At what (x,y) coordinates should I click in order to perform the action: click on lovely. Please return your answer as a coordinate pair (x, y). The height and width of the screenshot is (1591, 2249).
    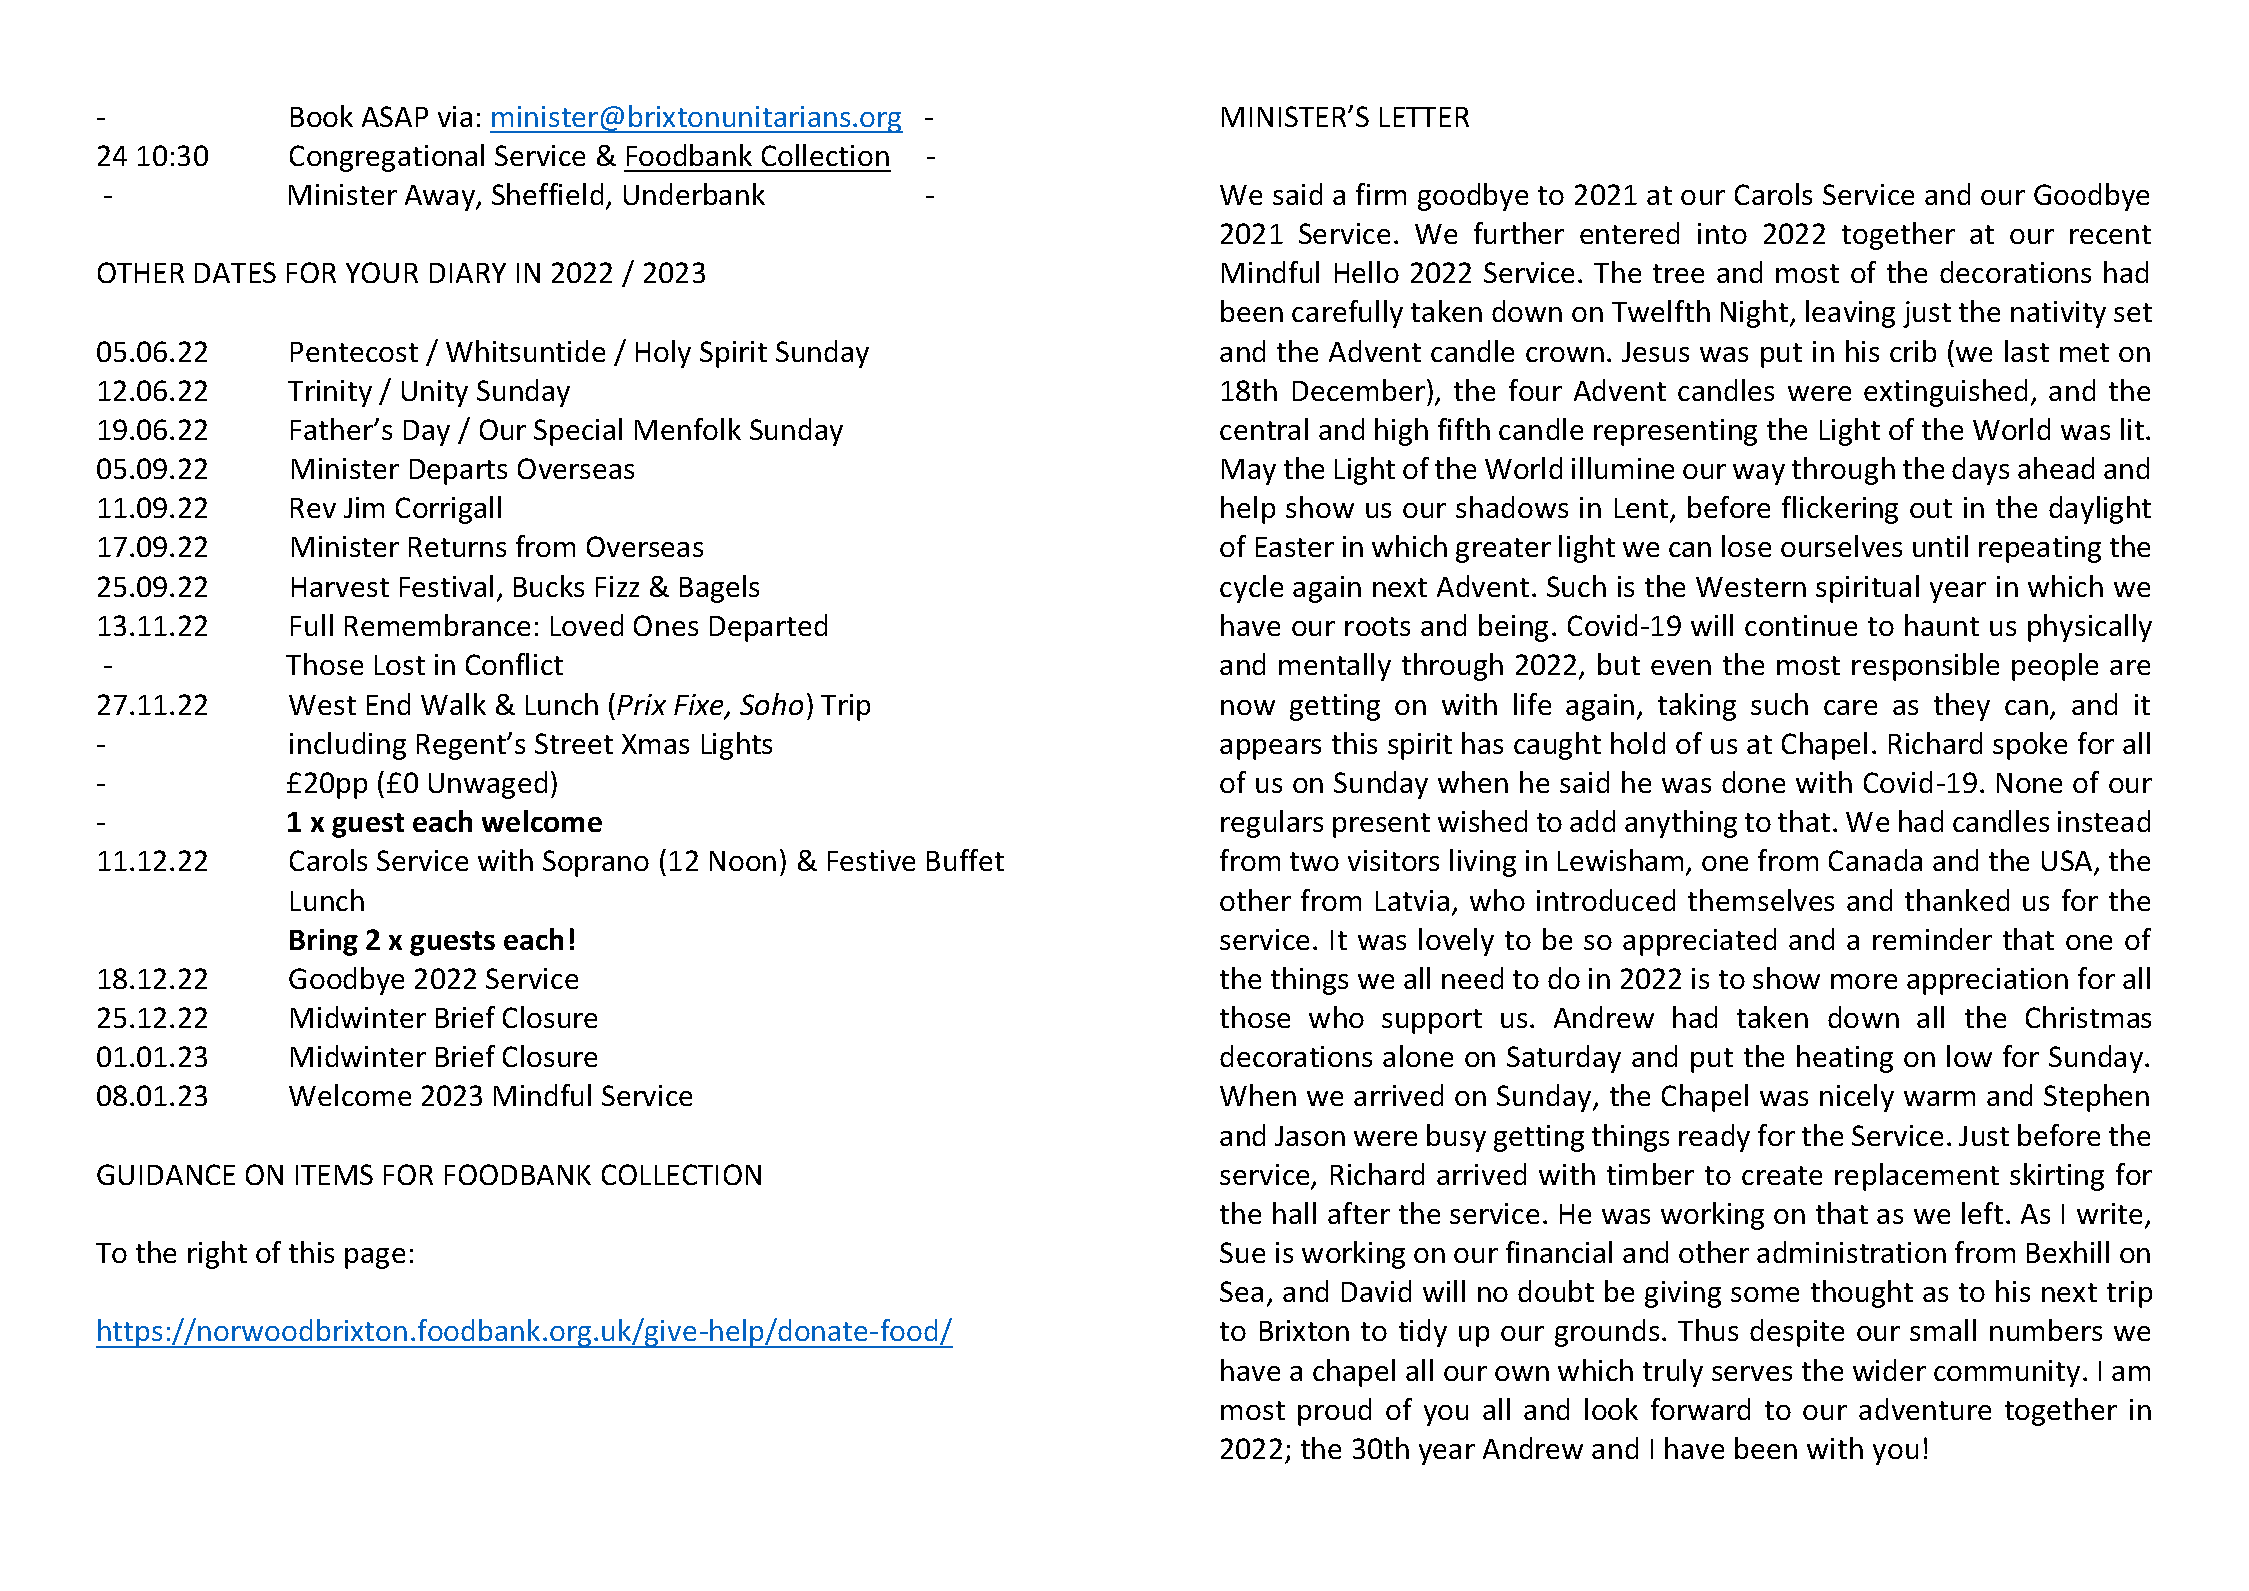
    Looking at the image, I should click on (1456, 942).
